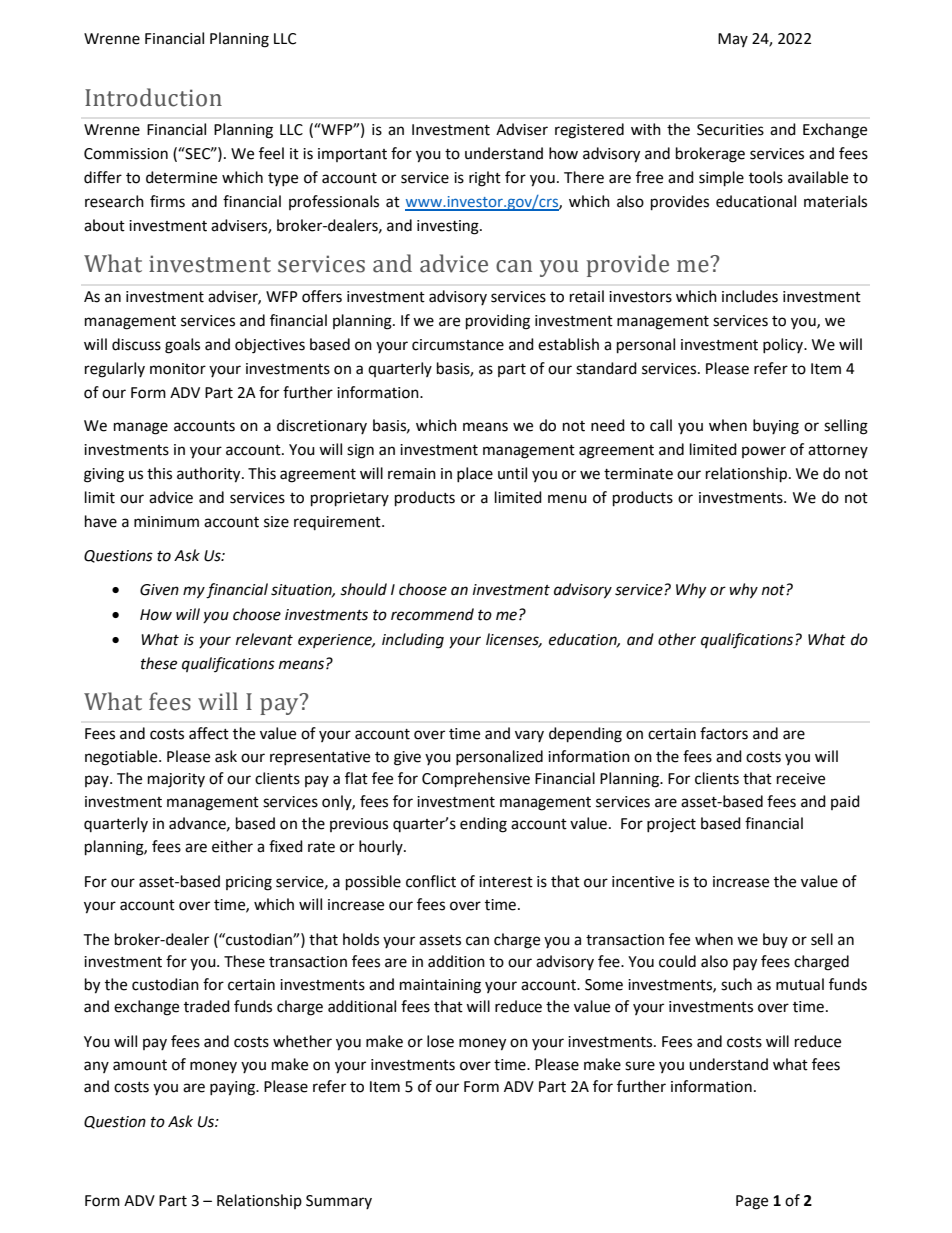 Image resolution: width=952 pixels, height=1233 pixels. Describe the element at coordinates (498, 322) in the screenshot. I see `providing` at that location.
